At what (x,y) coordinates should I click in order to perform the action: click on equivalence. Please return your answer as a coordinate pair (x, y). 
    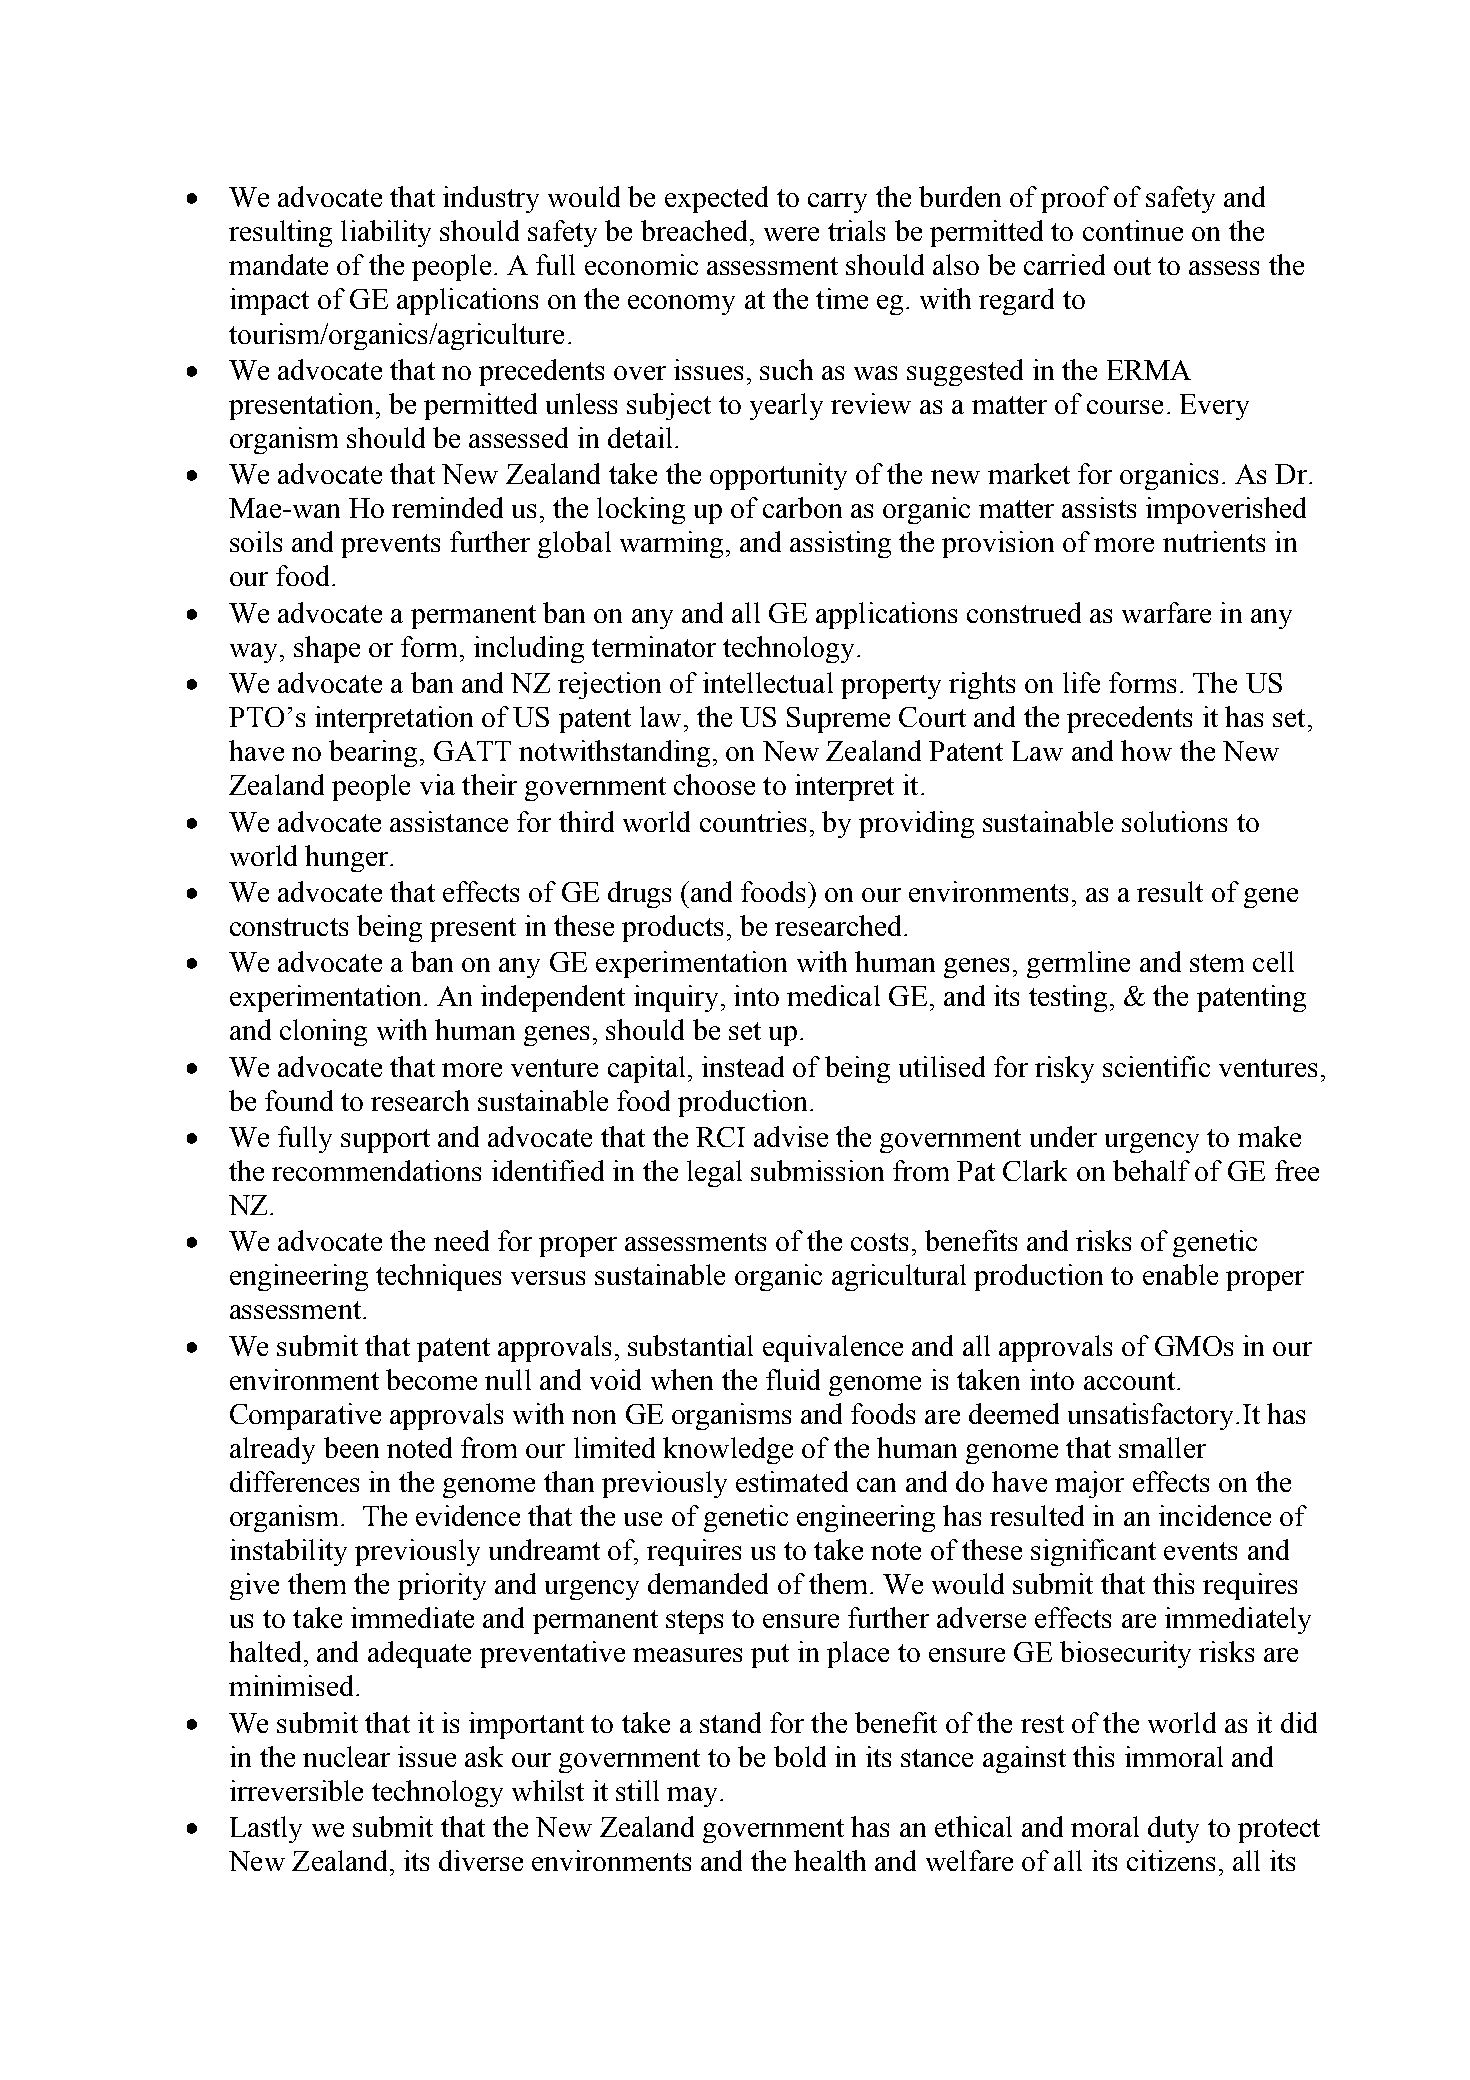
    Looking at the image, I should click on (833, 1348).
